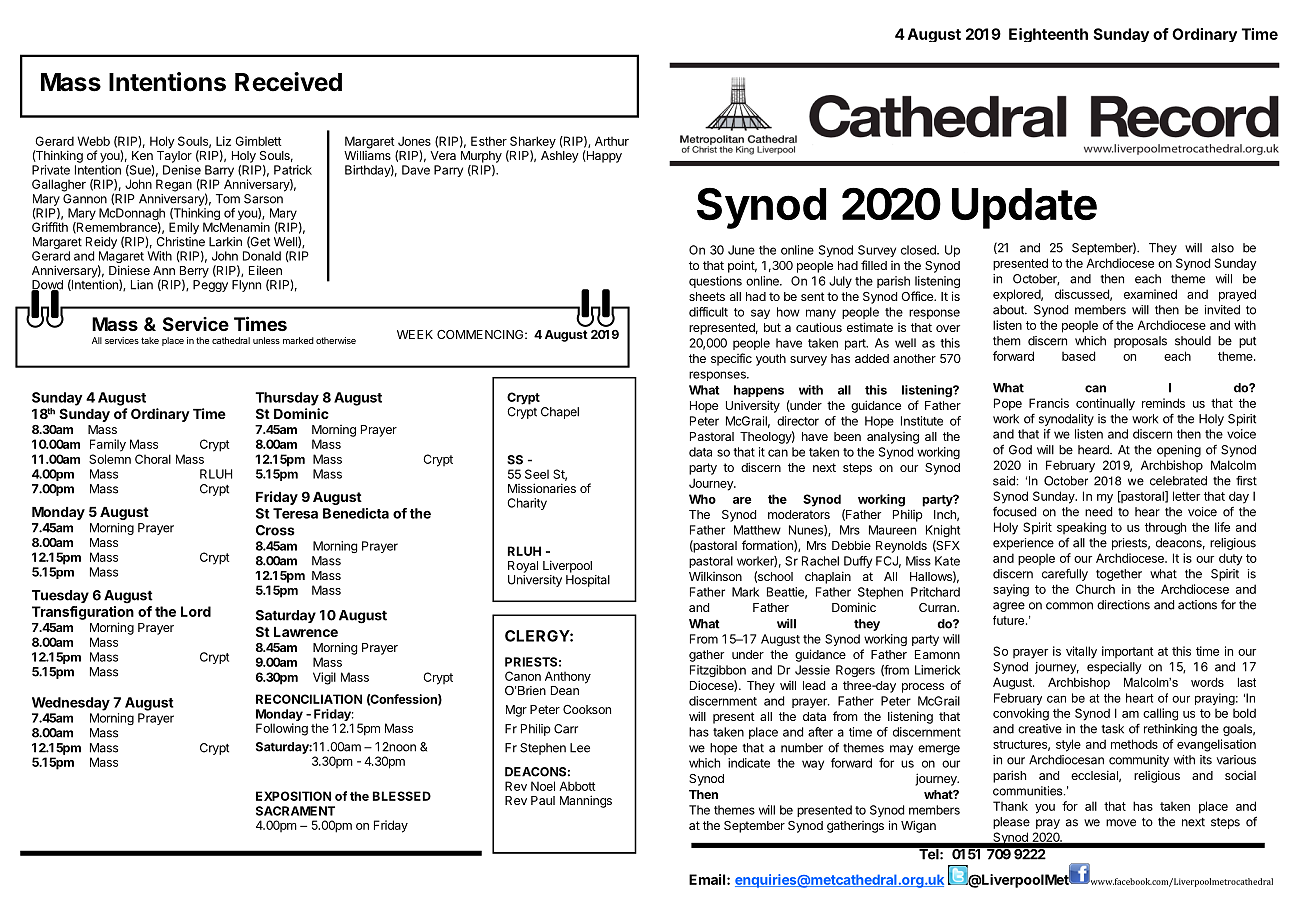 The image size is (1308, 924). What do you see at coordinates (275, 530) in the document?
I see `Cross` at bounding box center [275, 530].
